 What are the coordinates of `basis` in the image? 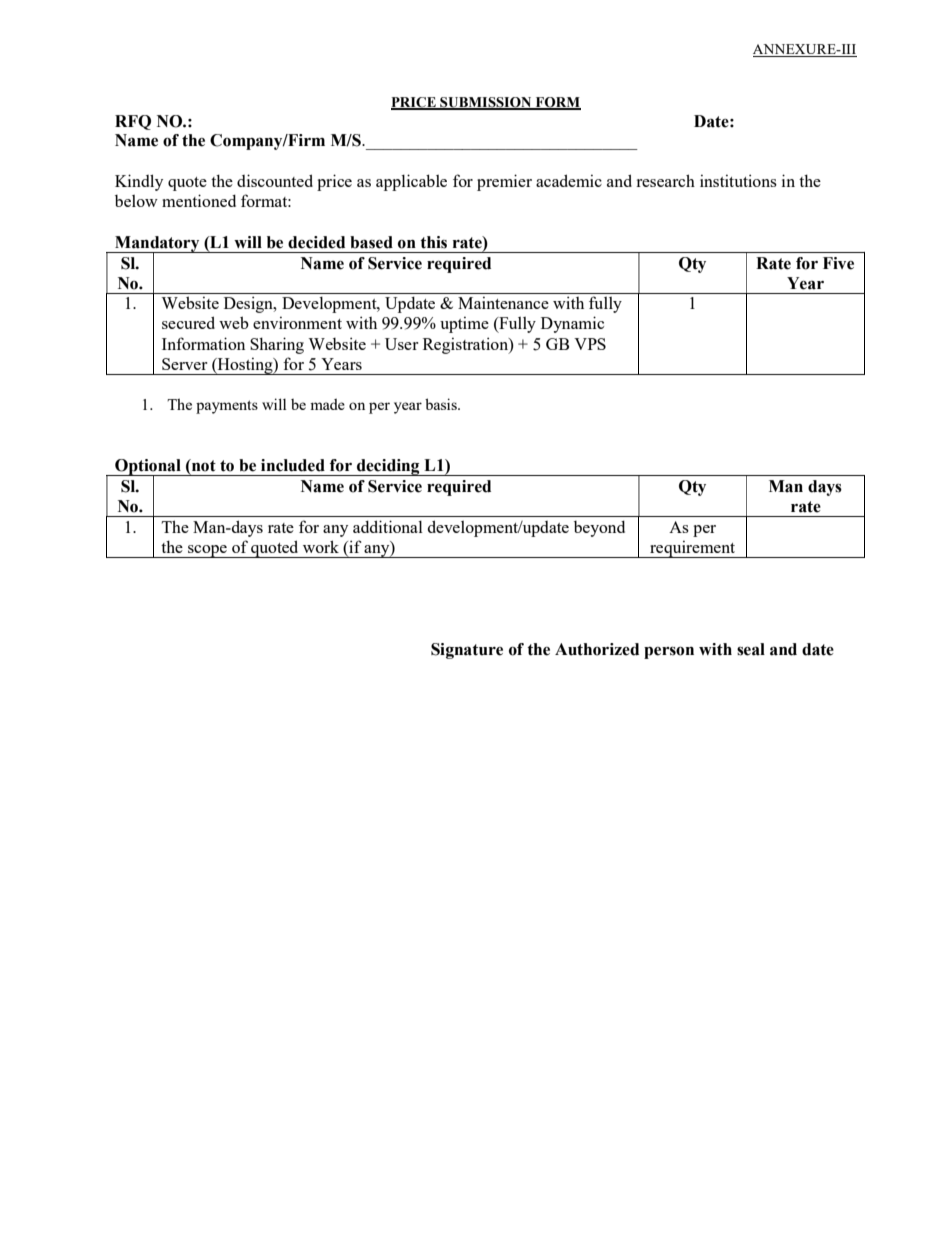 It's located at (442, 404).
